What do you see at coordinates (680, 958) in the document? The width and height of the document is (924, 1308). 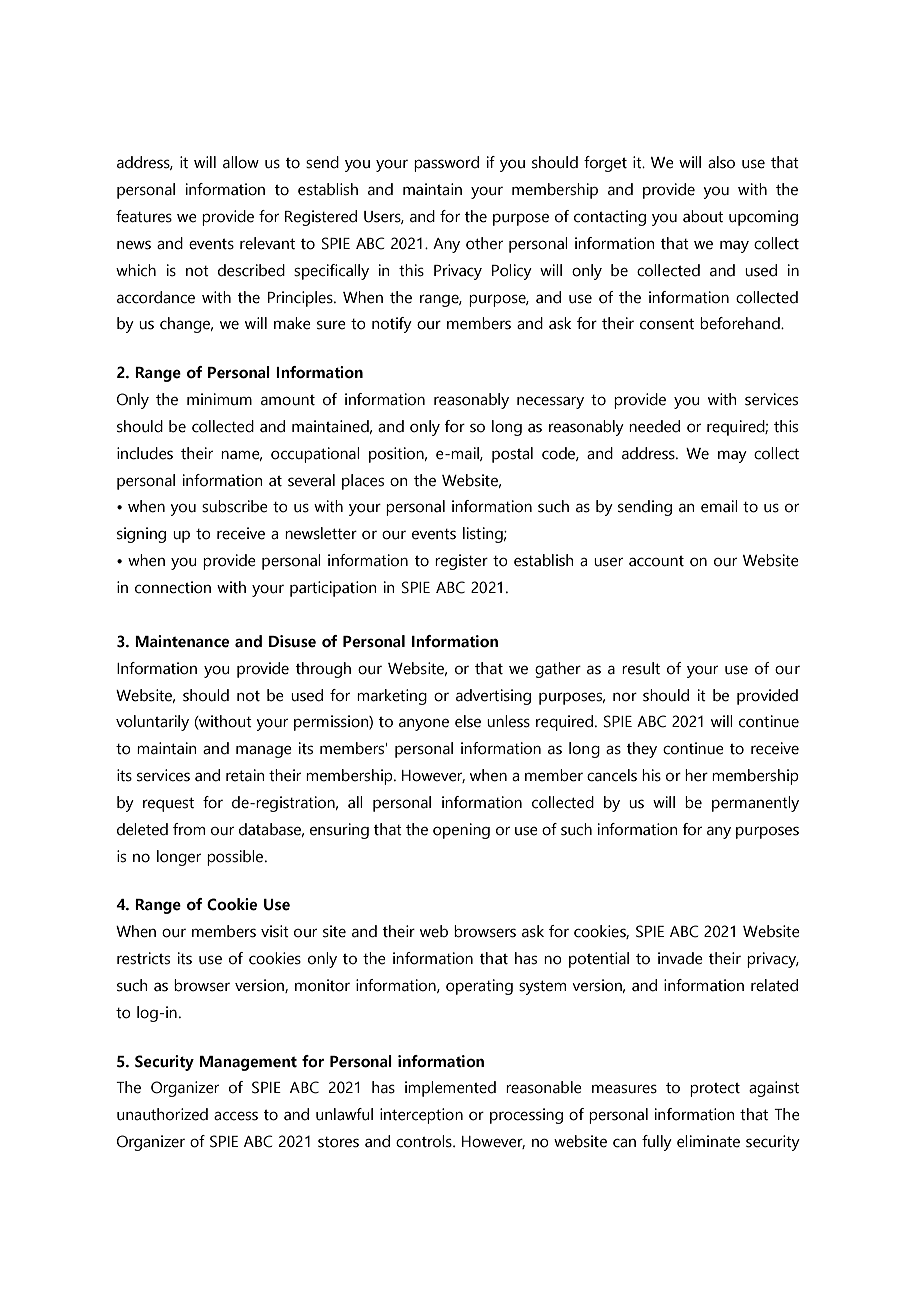 I see `invade` at bounding box center [680, 958].
